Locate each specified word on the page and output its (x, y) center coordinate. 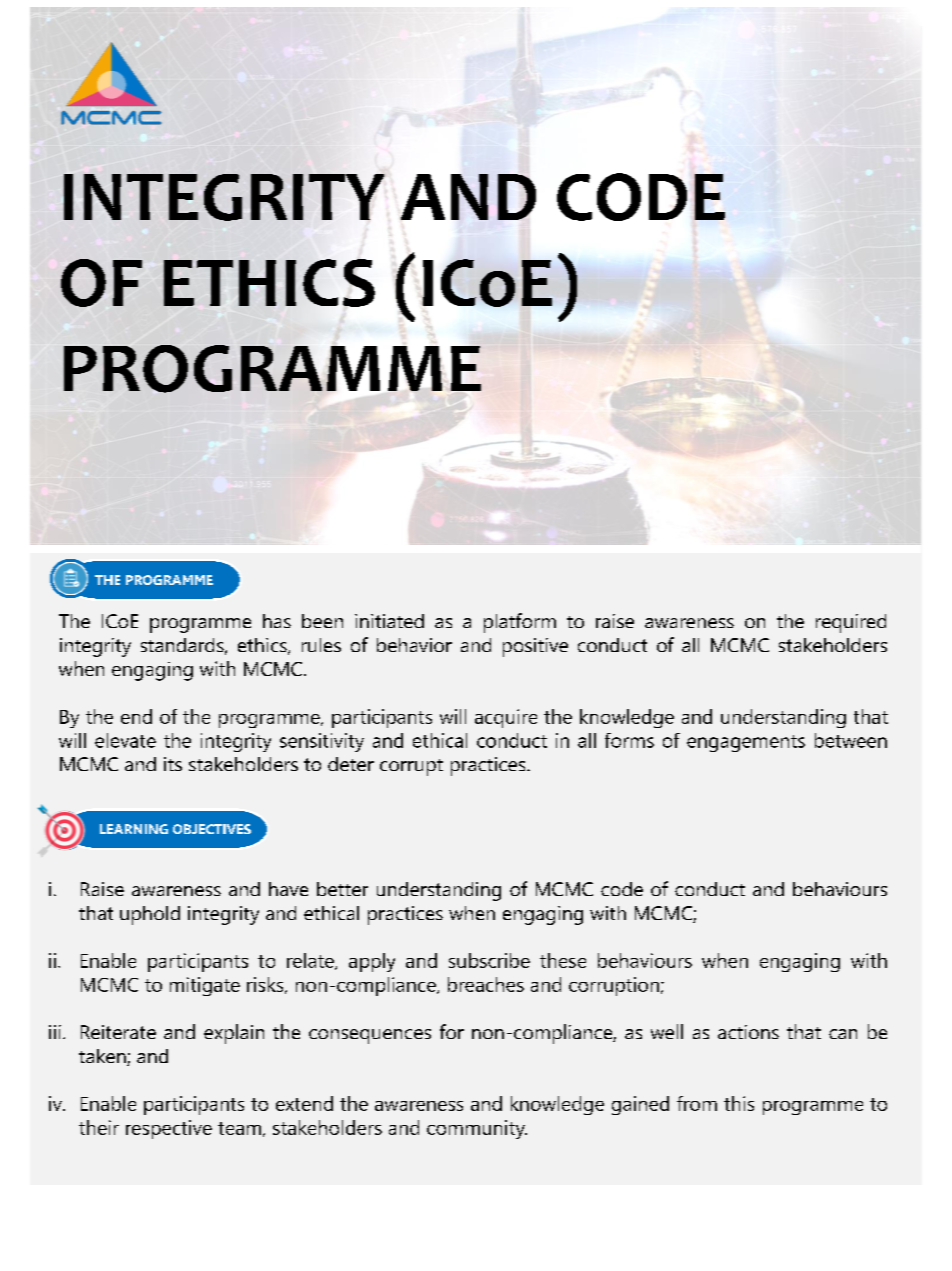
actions (748, 1032)
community (477, 1129)
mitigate (205, 986)
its (173, 764)
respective (169, 1129)
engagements (746, 743)
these (563, 960)
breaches (486, 984)
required (851, 623)
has (277, 621)
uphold (150, 915)
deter (351, 764)
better (342, 889)
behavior (414, 645)
